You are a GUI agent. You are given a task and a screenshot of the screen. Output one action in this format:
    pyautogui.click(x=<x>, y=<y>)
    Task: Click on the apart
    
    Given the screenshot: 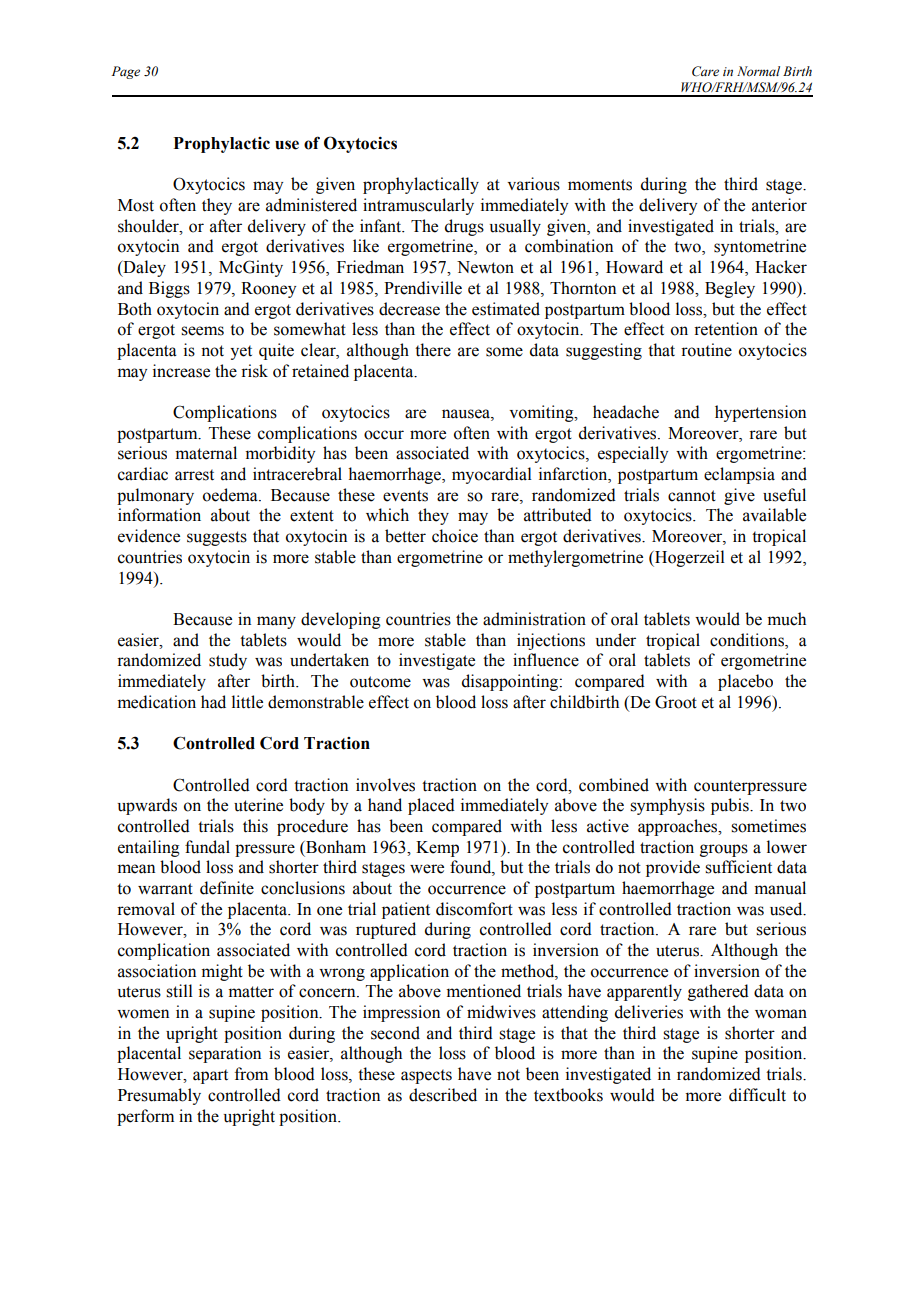 What is the action you would take?
    pyautogui.click(x=210, y=1076)
